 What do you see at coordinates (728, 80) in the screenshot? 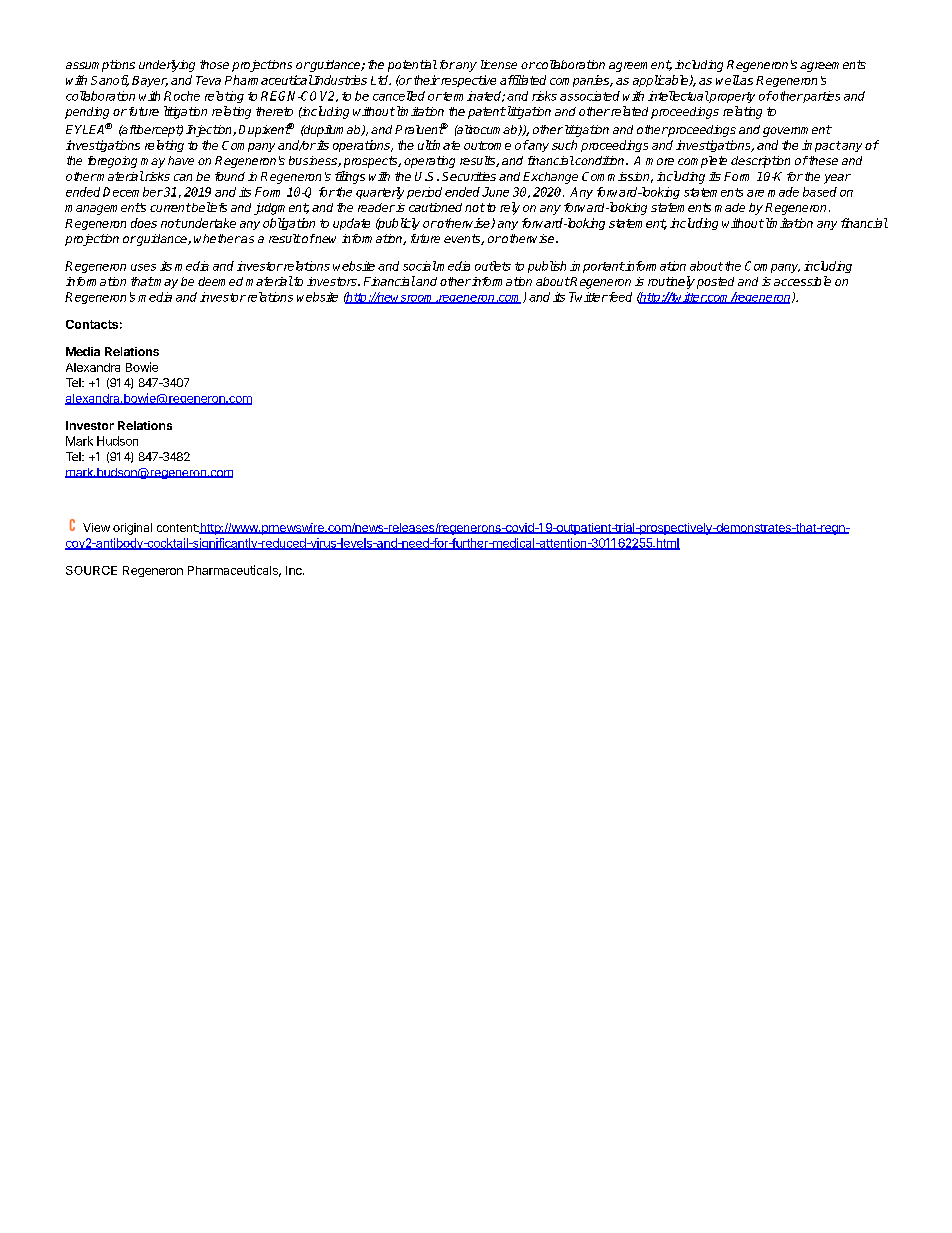
I see `well` at bounding box center [728, 80].
